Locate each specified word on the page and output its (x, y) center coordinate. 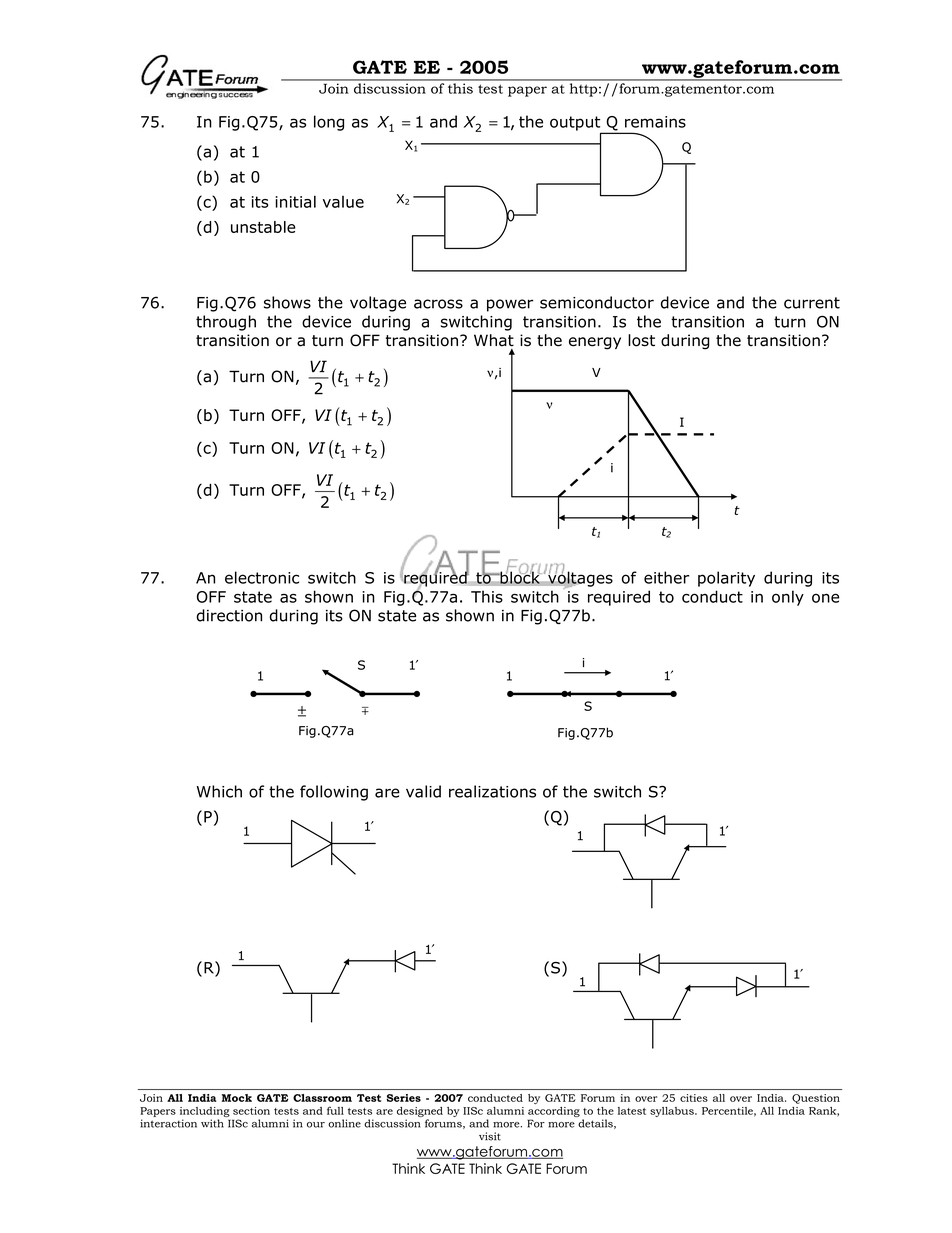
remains (655, 122)
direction (229, 615)
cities (694, 1098)
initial (295, 201)
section (251, 1111)
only (788, 598)
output (576, 124)
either (666, 577)
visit (490, 1136)
